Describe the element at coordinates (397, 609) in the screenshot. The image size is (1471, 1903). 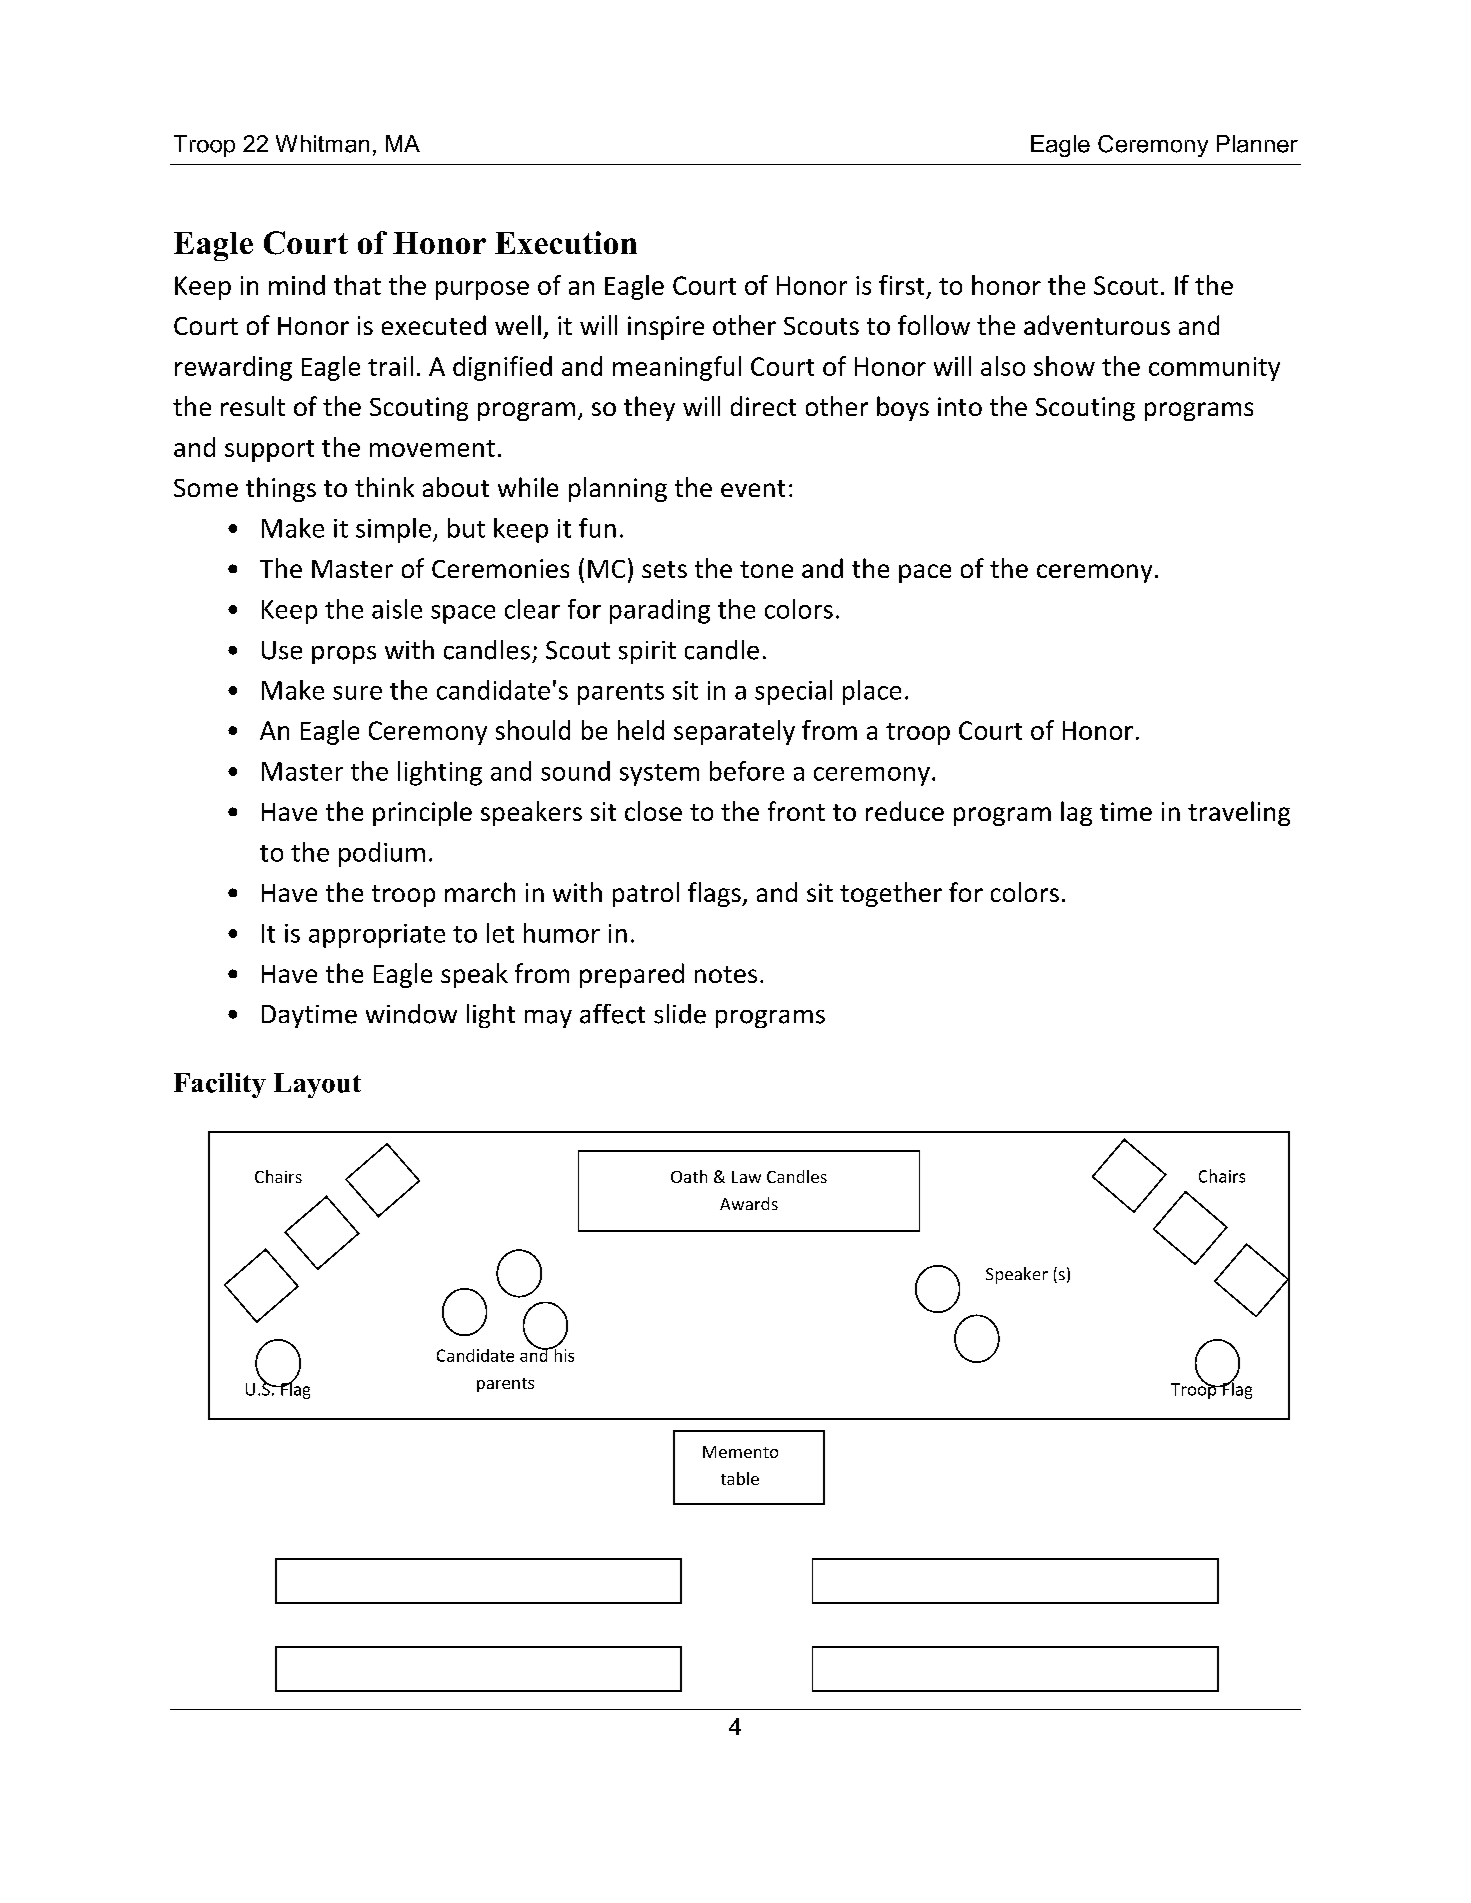
I see `aisle` at that location.
